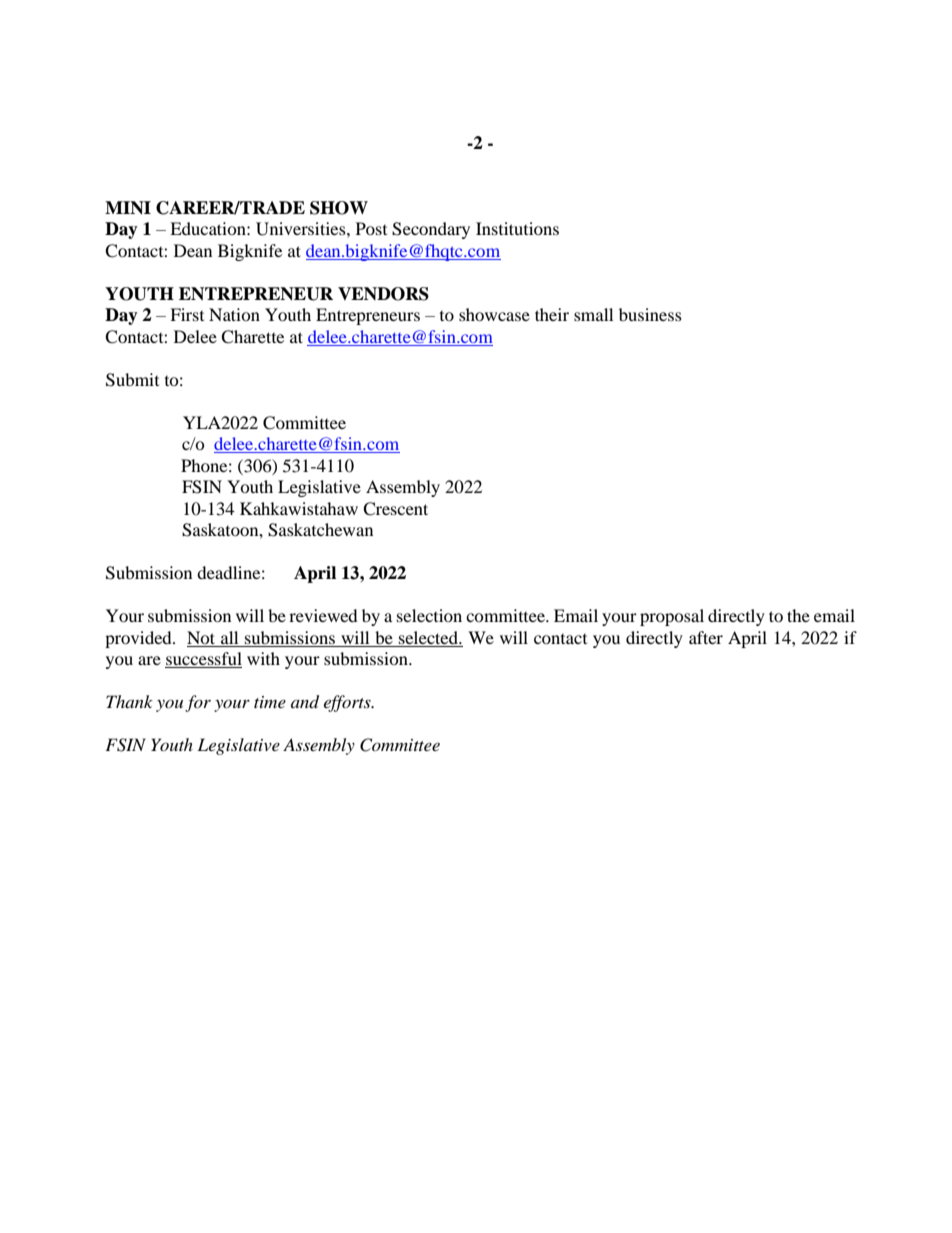 This image has width=952, height=1233. I want to click on successful, so click(203, 660).
